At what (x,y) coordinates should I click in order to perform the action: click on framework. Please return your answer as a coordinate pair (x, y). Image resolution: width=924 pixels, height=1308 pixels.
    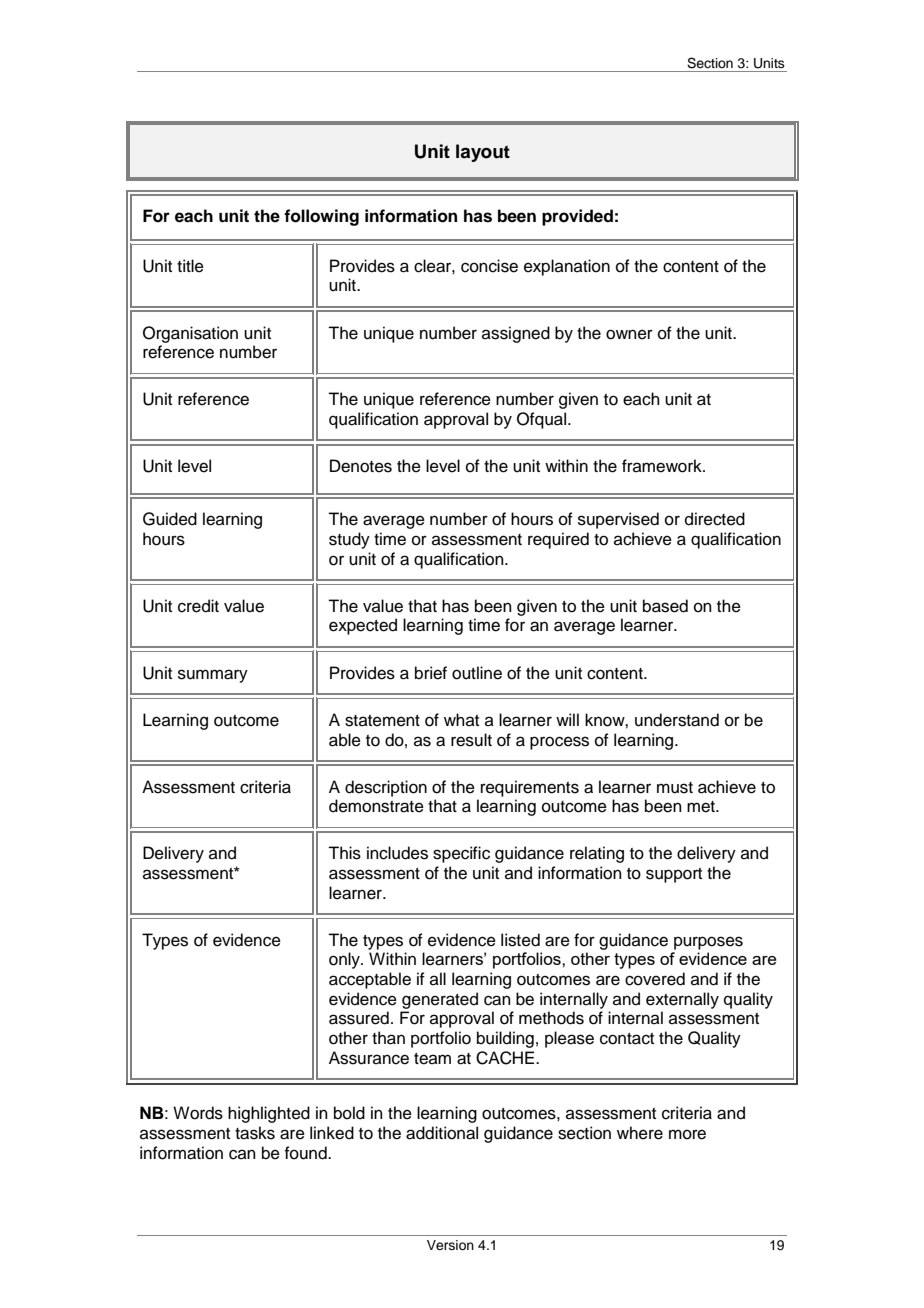
    Looking at the image, I should click on (663, 466).
